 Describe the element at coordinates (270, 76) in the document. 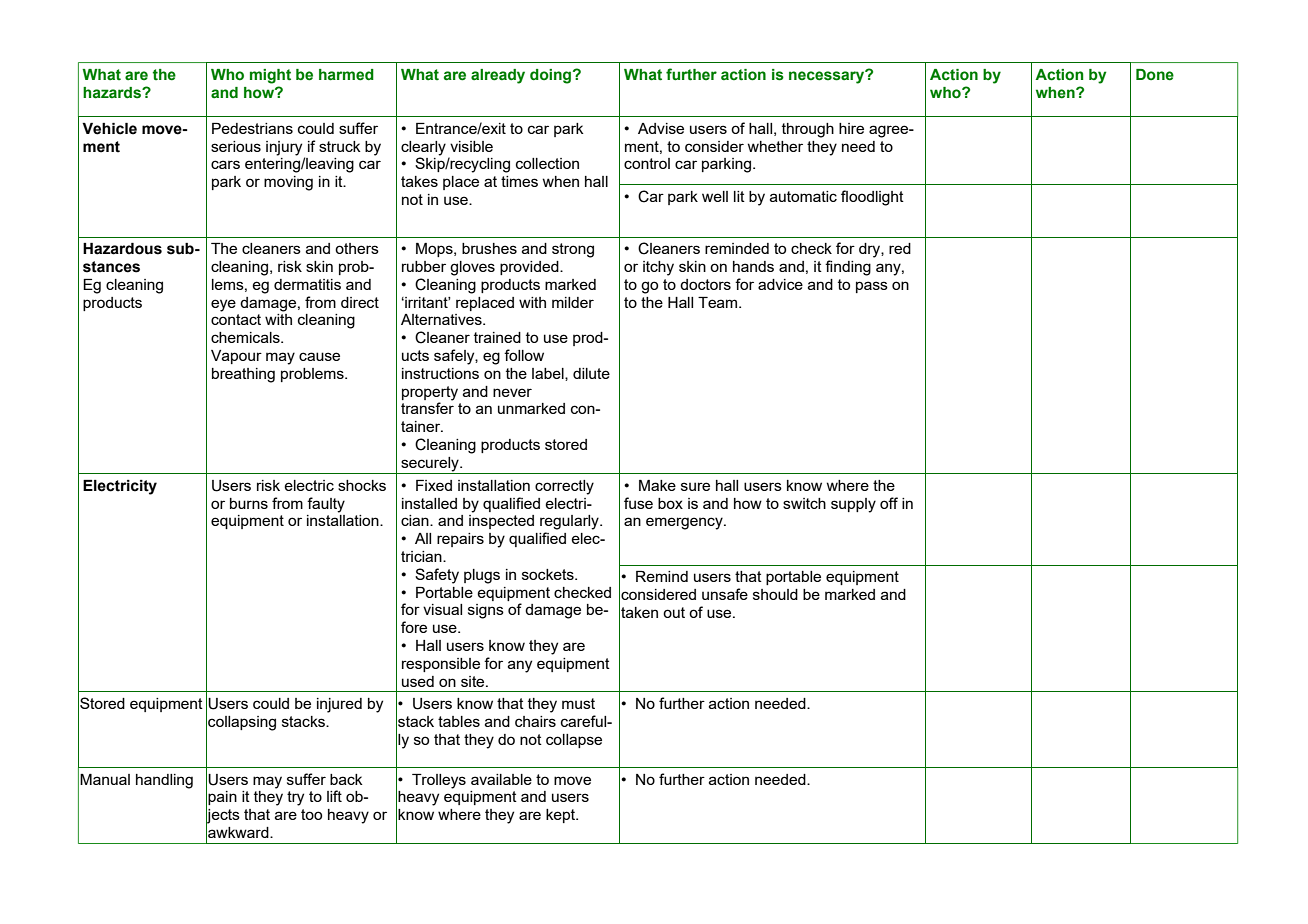

I see `might` at that location.
